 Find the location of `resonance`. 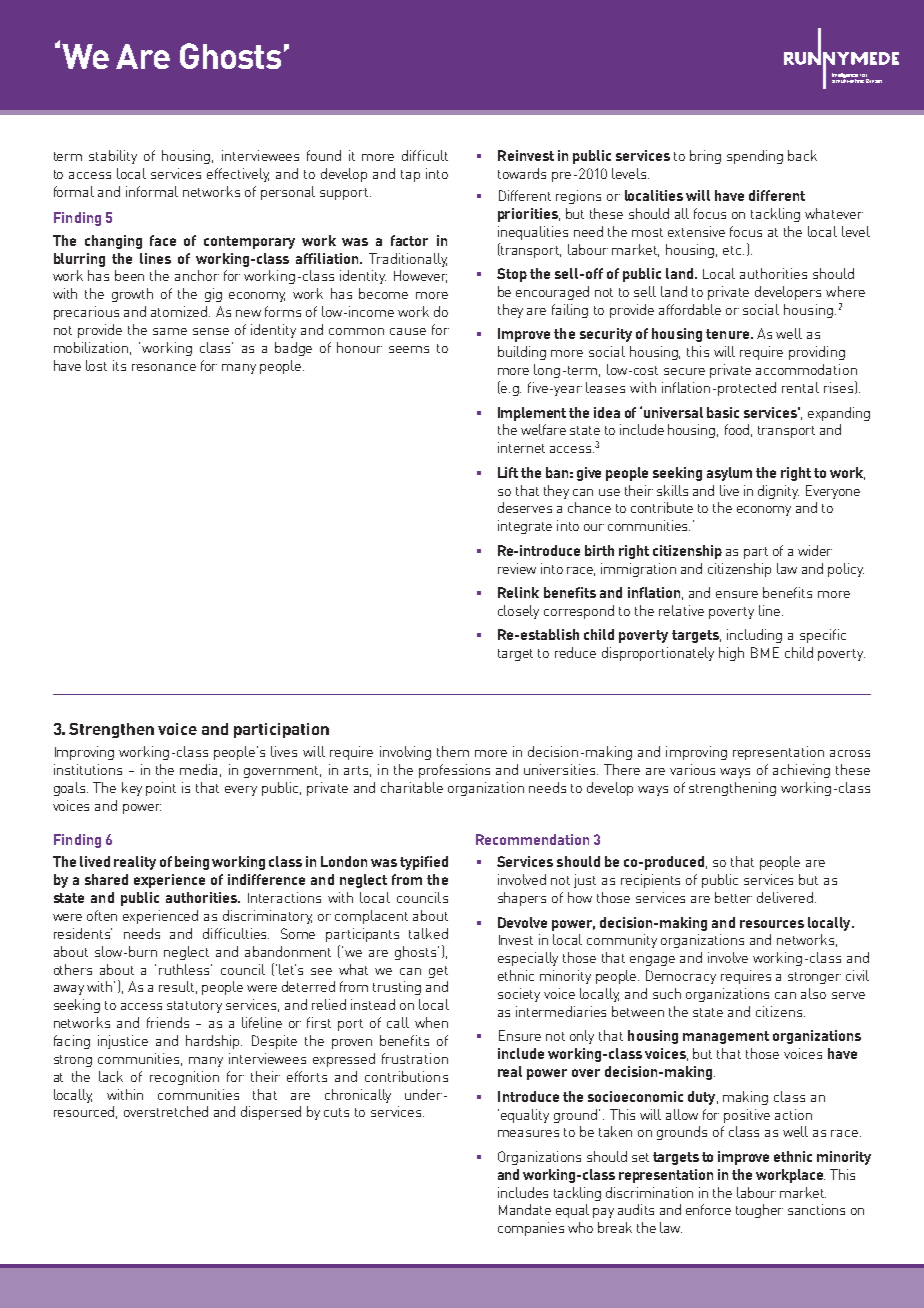

resonance is located at coordinates (164, 367).
